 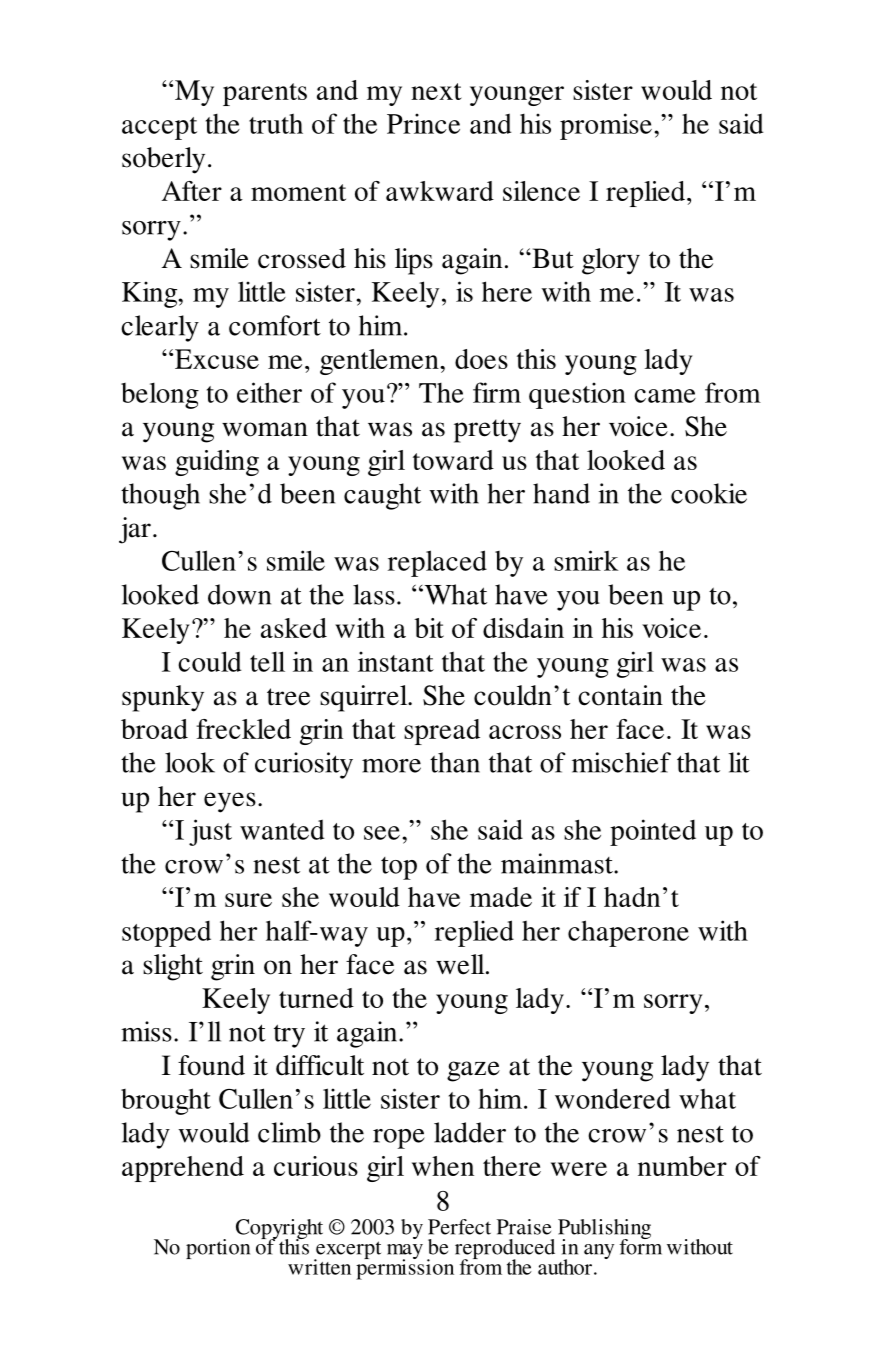 I want to click on Prince, so click(x=423, y=123).
